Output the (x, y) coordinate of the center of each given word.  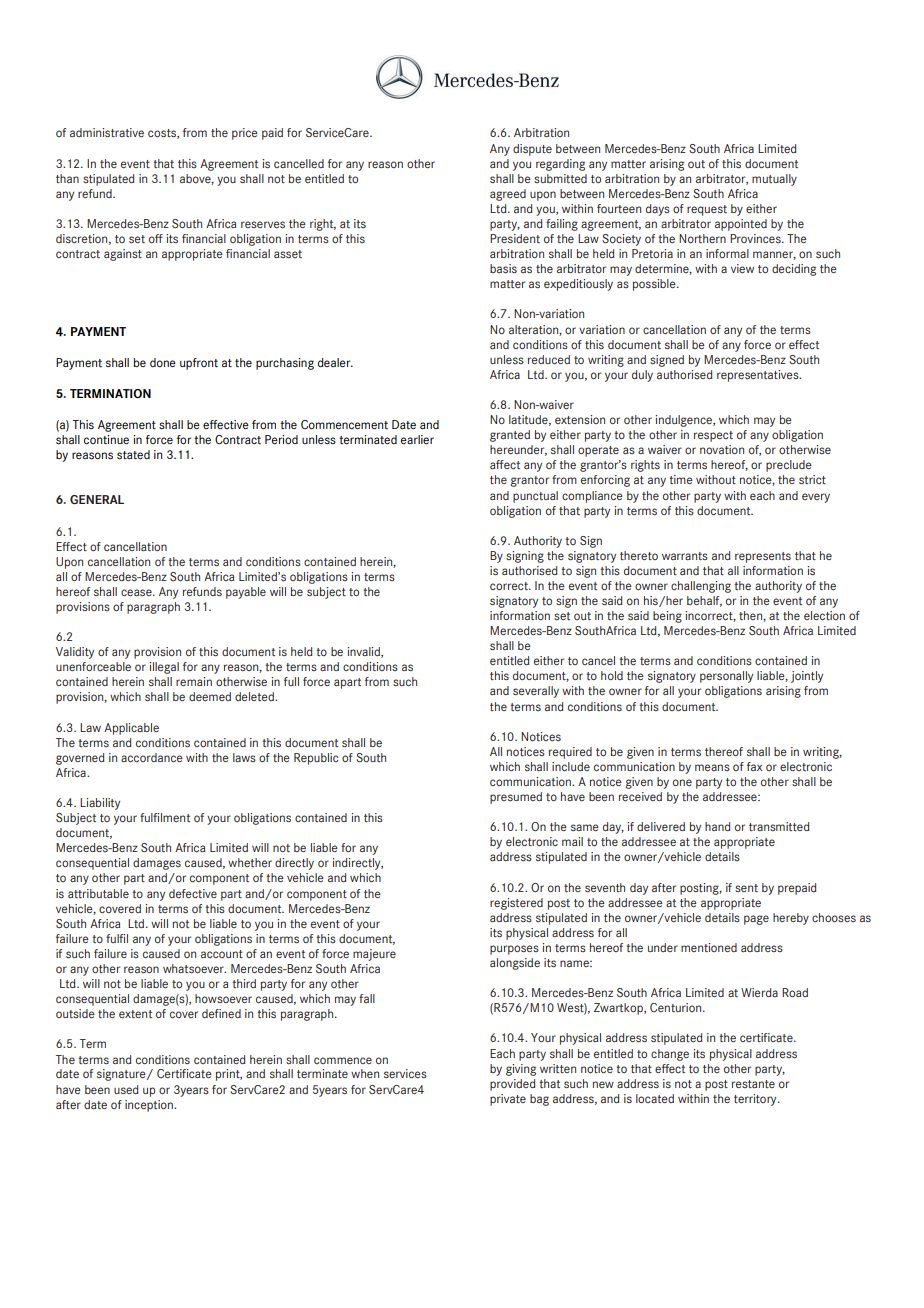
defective (193, 893)
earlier (417, 439)
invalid (364, 652)
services (405, 1073)
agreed (508, 195)
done (163, 363)
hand (718, 826)
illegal (164, 668)
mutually (774, 180)
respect (713, 436)
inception (150, 1106)
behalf (704, 601)
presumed (516, 798)
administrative (107, 132)
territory (756, 1100)
